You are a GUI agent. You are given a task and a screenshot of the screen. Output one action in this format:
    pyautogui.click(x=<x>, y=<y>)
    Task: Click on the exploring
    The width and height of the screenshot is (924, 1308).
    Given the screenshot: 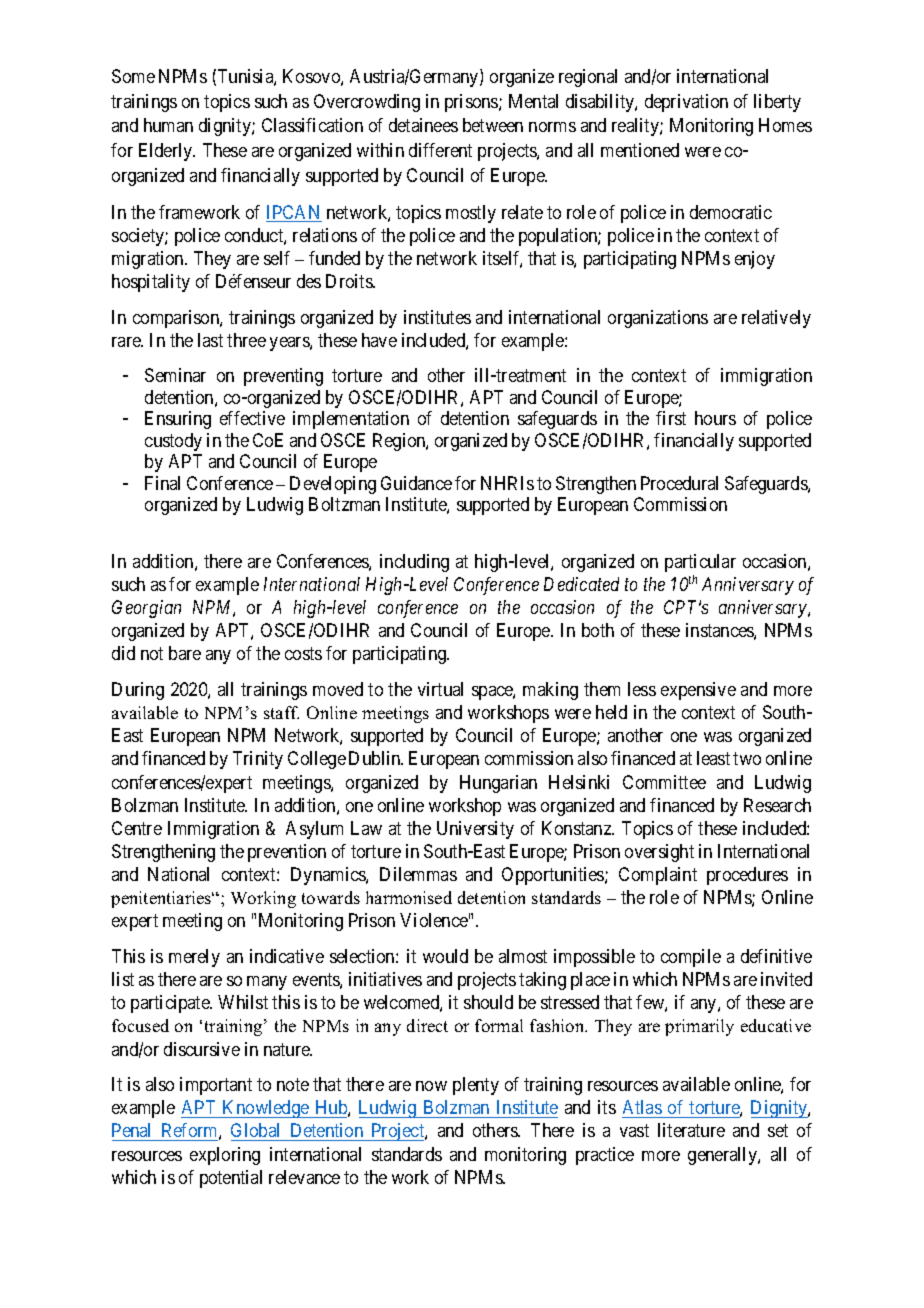 What is the action you would take?
    pyautogui.click(x=225, y=1156)
